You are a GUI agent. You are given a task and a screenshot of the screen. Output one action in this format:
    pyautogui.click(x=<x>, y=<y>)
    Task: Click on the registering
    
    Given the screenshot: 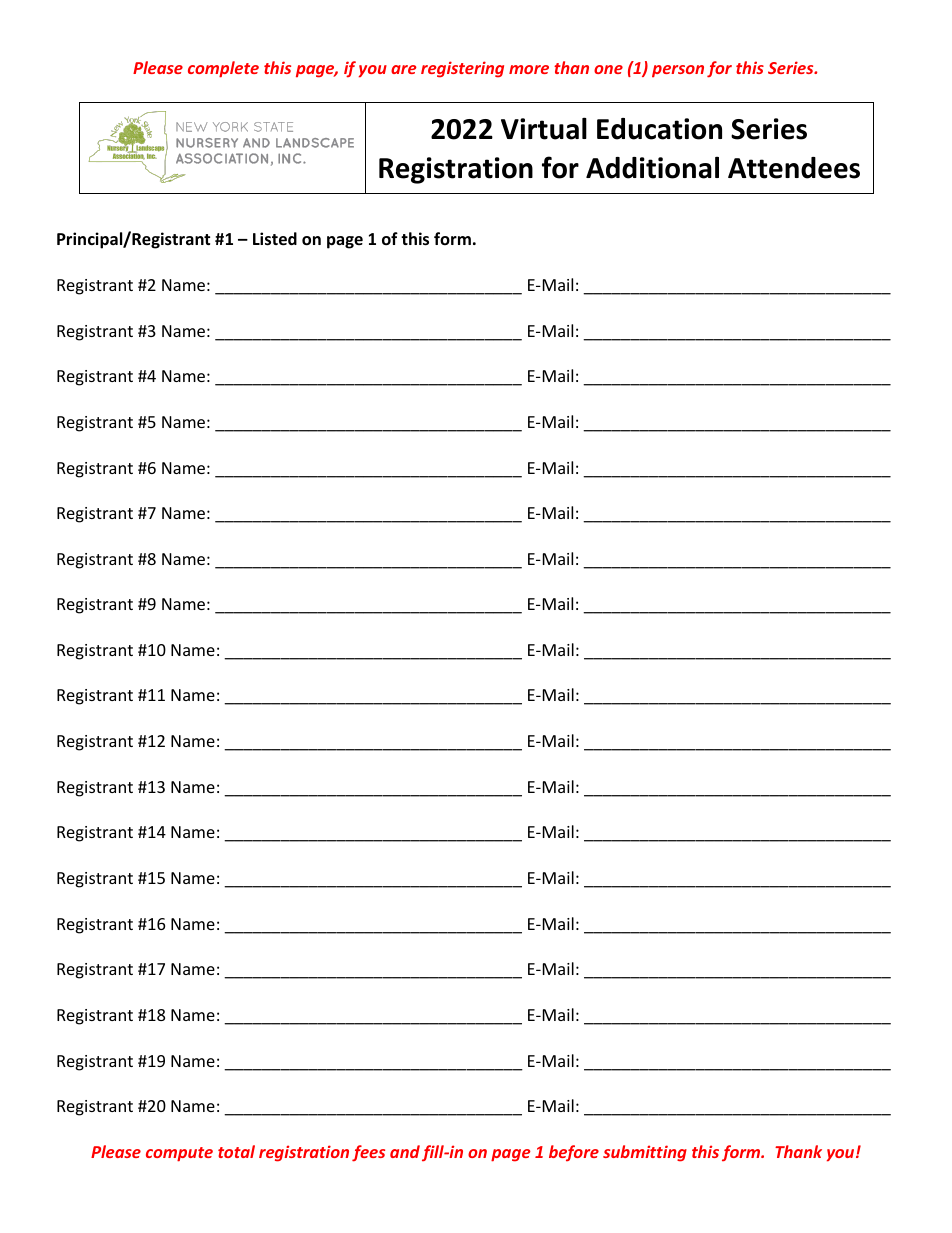 What is the action you would take?
    pyautogui.click(x=462, y=69)
